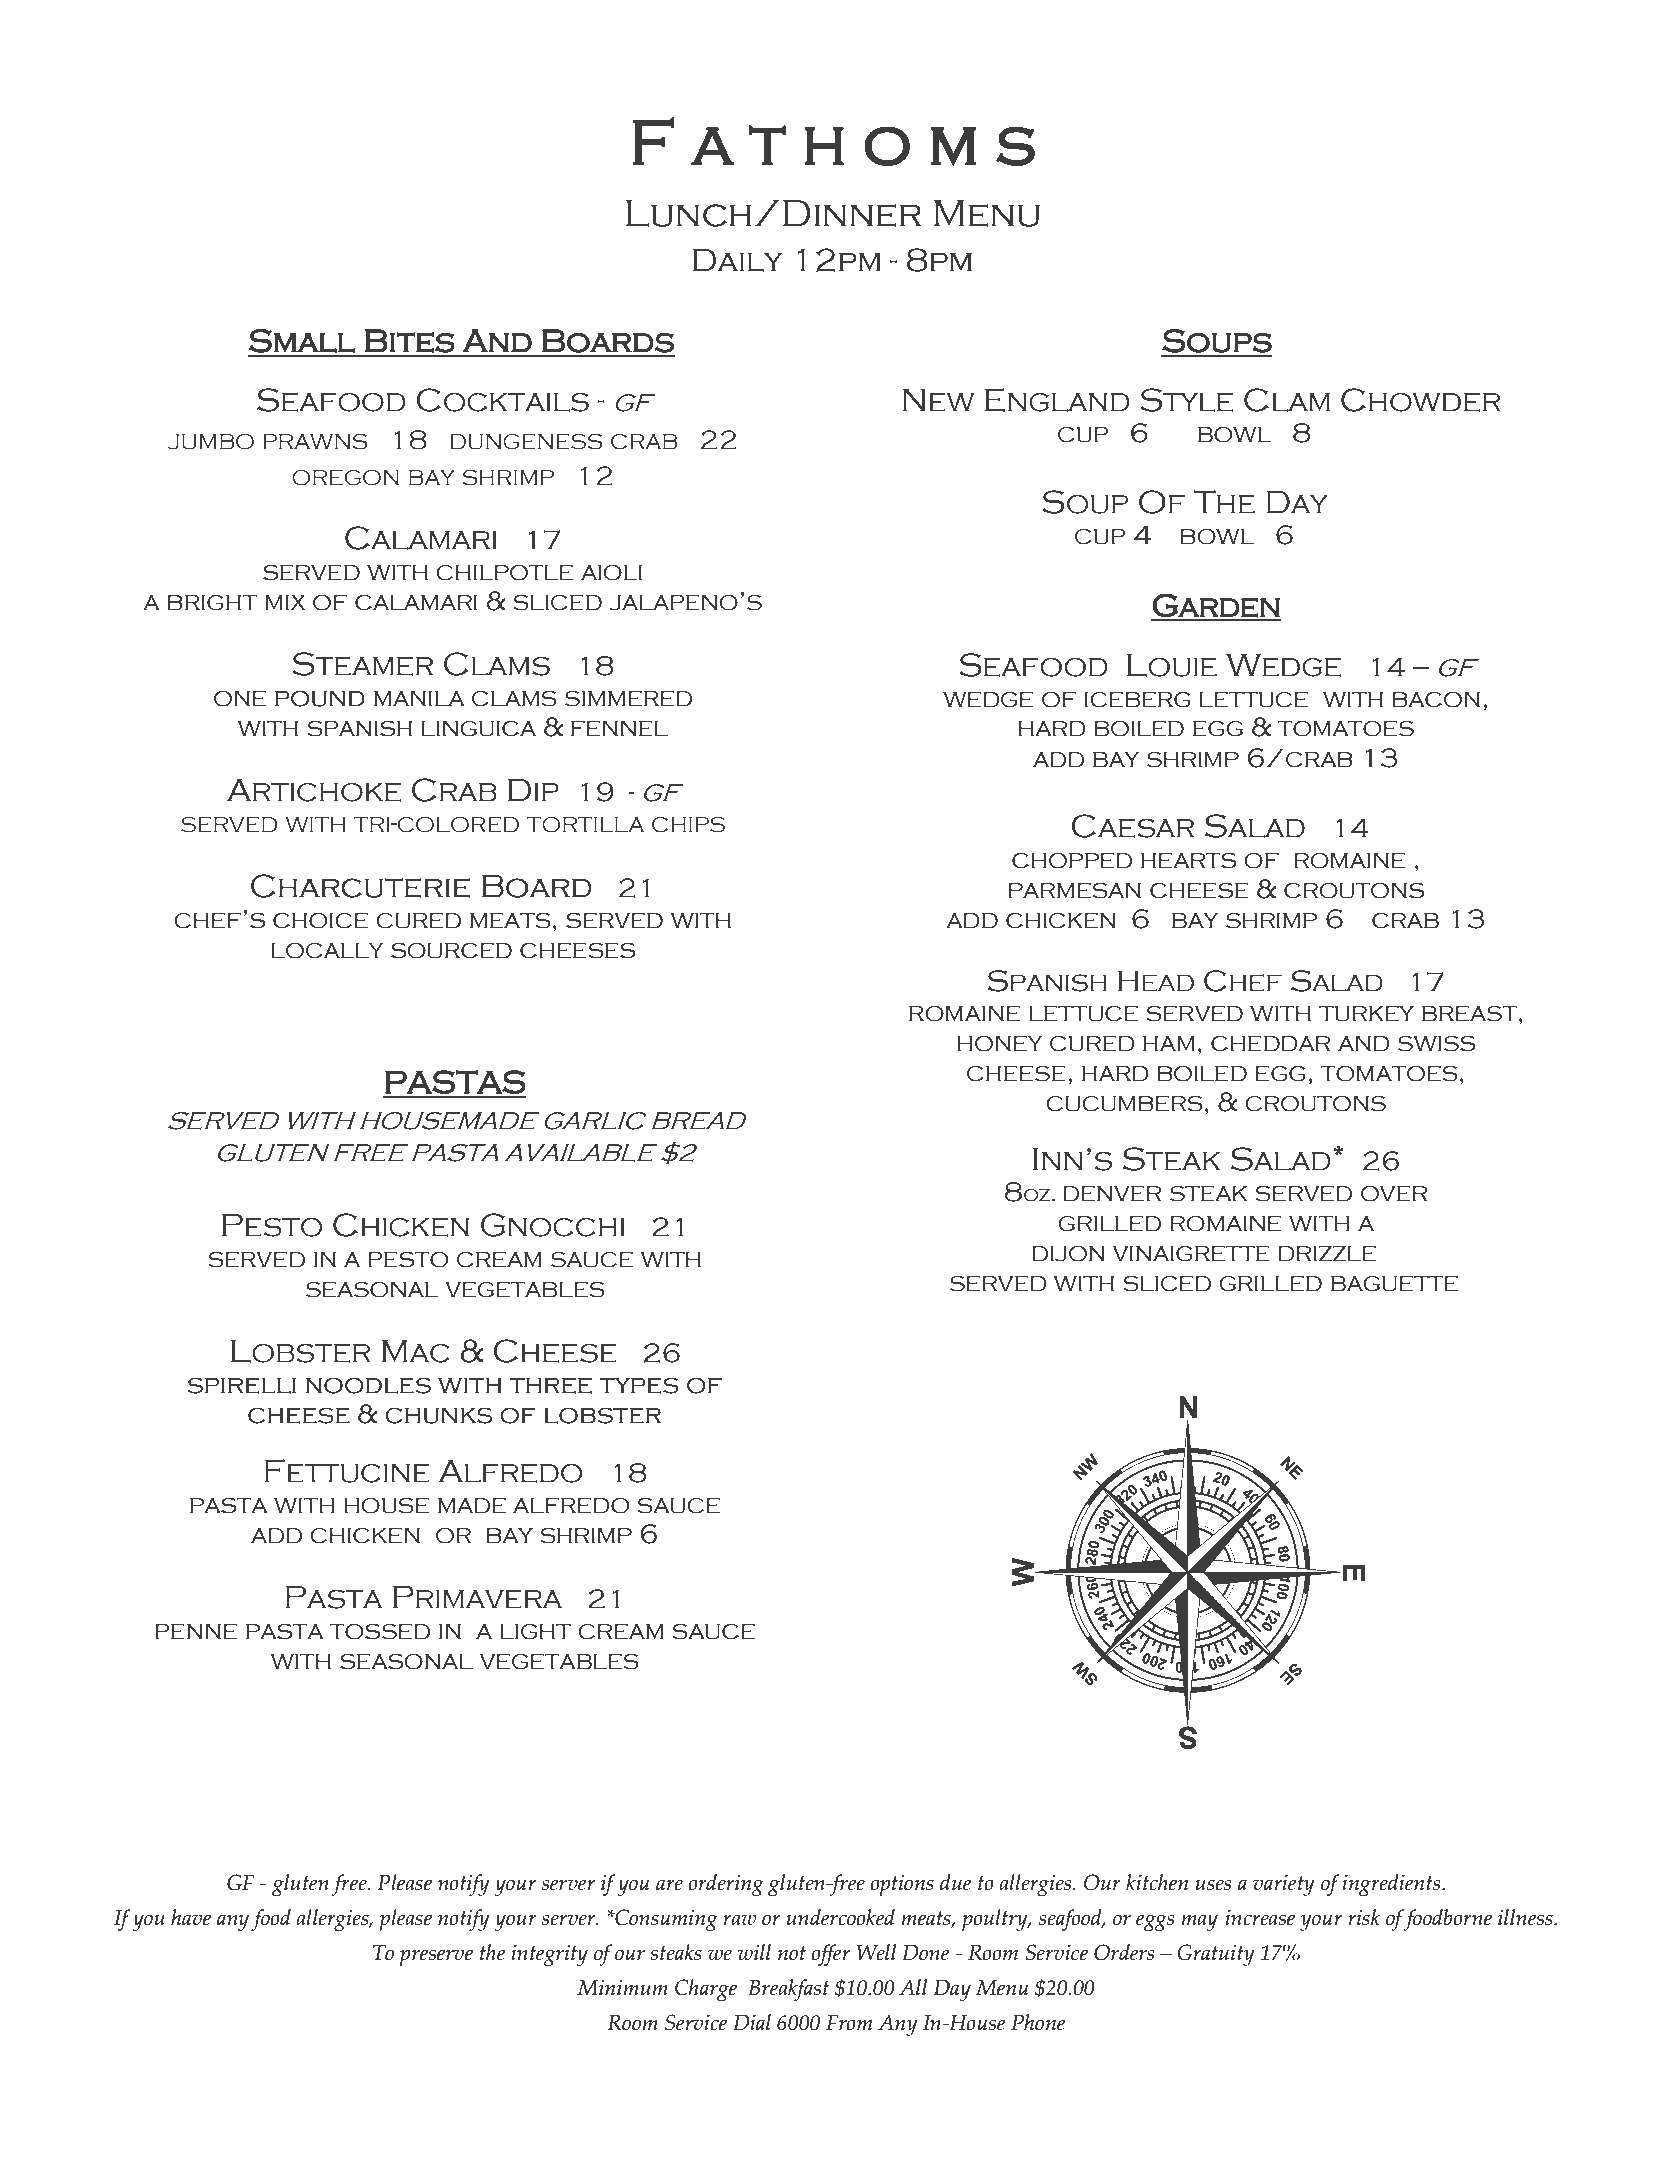  I want to click on DENVER, so click(1112, 1194).
